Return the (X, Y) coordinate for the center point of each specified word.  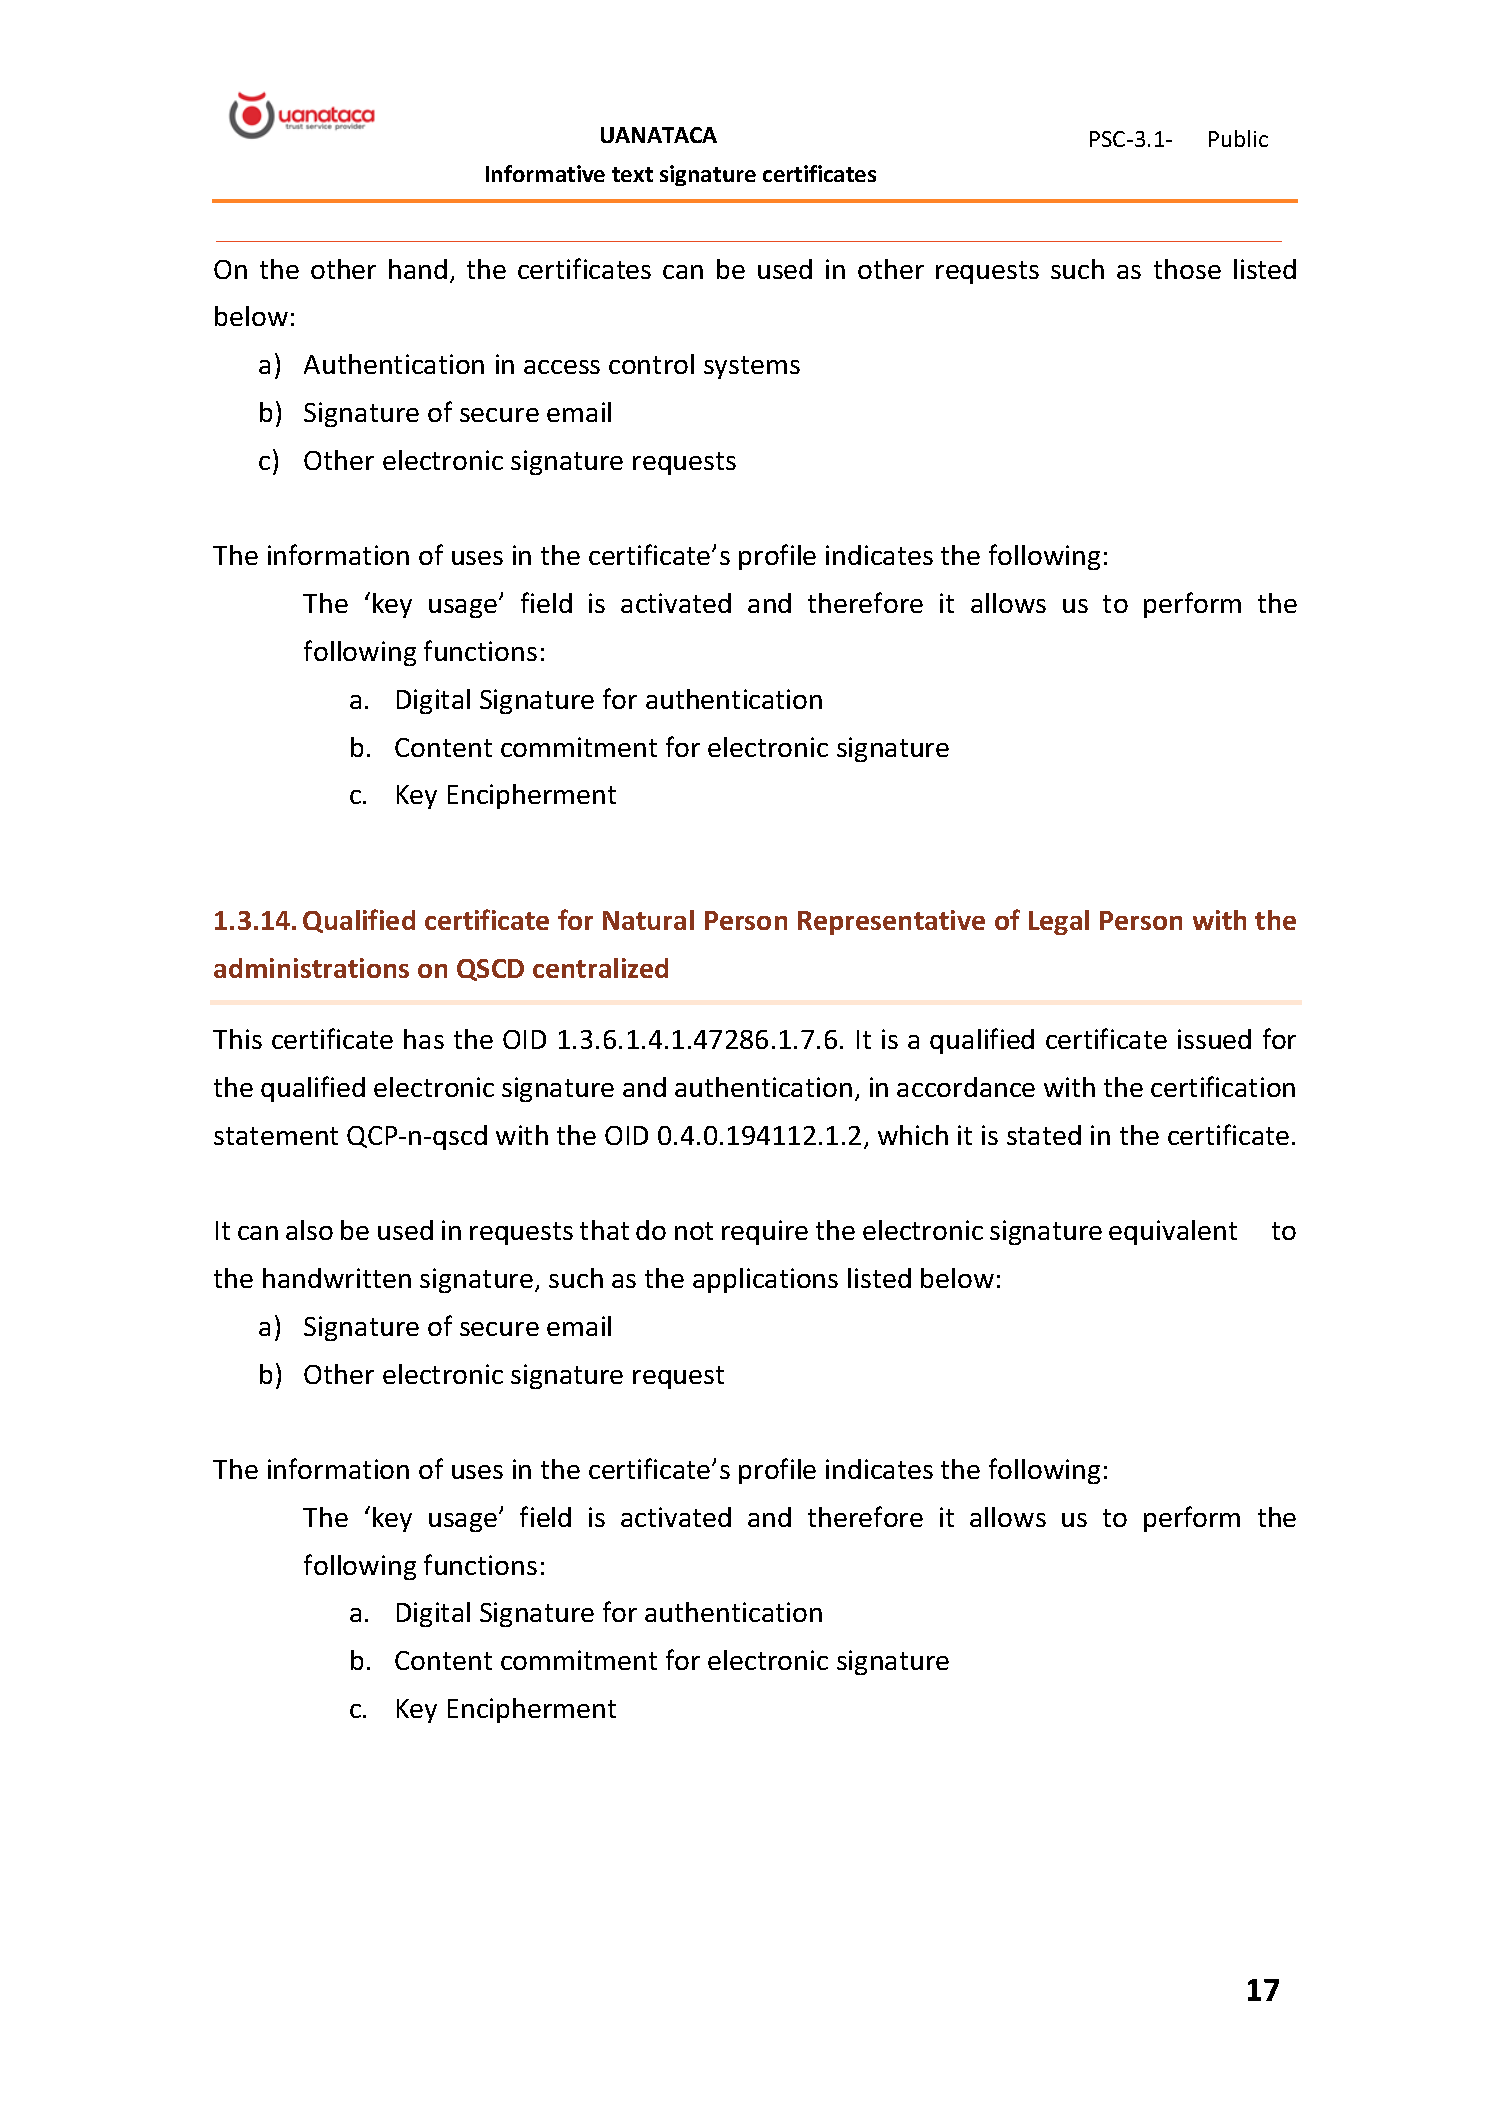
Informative (545, 173)
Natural (648, 920)
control (651, 364)
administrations (311, 968)
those (1187, 269)
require (765, 1232)
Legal (1059, 922)
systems (752, 367)
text (632, 174)
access (562, 367)
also (309, 1230)
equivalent (1173, 1232)
